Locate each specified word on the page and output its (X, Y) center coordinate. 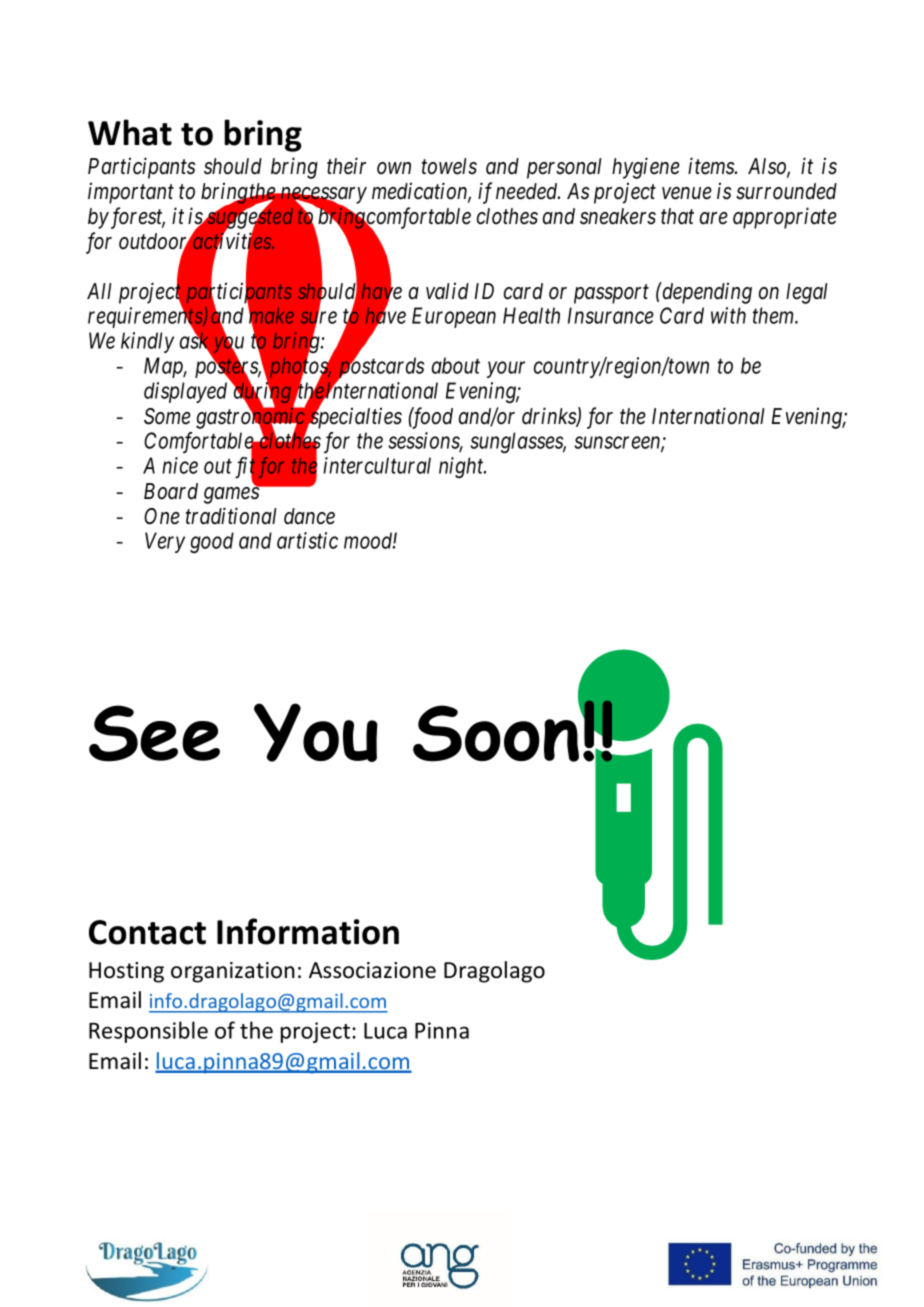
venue (687, 193)
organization (233, 972)
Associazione (372, 970)
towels (449, 166)
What (130, 132)
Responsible (148, 1032)
